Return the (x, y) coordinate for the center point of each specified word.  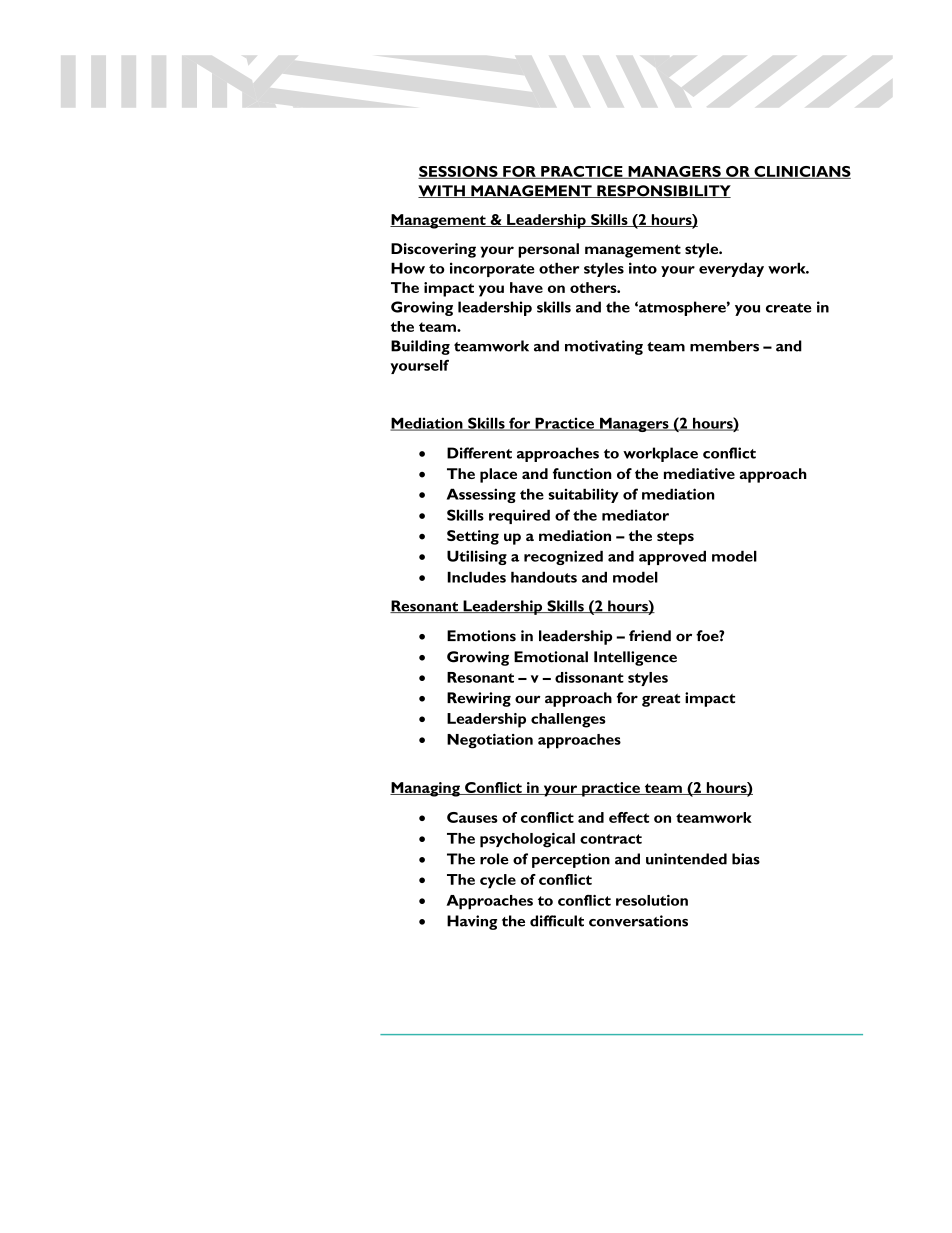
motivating (604, 347)
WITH (442, 191)
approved (672, 557)
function (582, 473)
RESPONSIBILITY (663, 191)
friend (650, 636)
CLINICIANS (801, 172)
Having (472, 922)
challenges (568, 720)
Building (420, 347)
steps (675, 538)
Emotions (481, 636)
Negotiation (490, 741)
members (724, 346)
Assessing (481, 495)
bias (746, 859)
